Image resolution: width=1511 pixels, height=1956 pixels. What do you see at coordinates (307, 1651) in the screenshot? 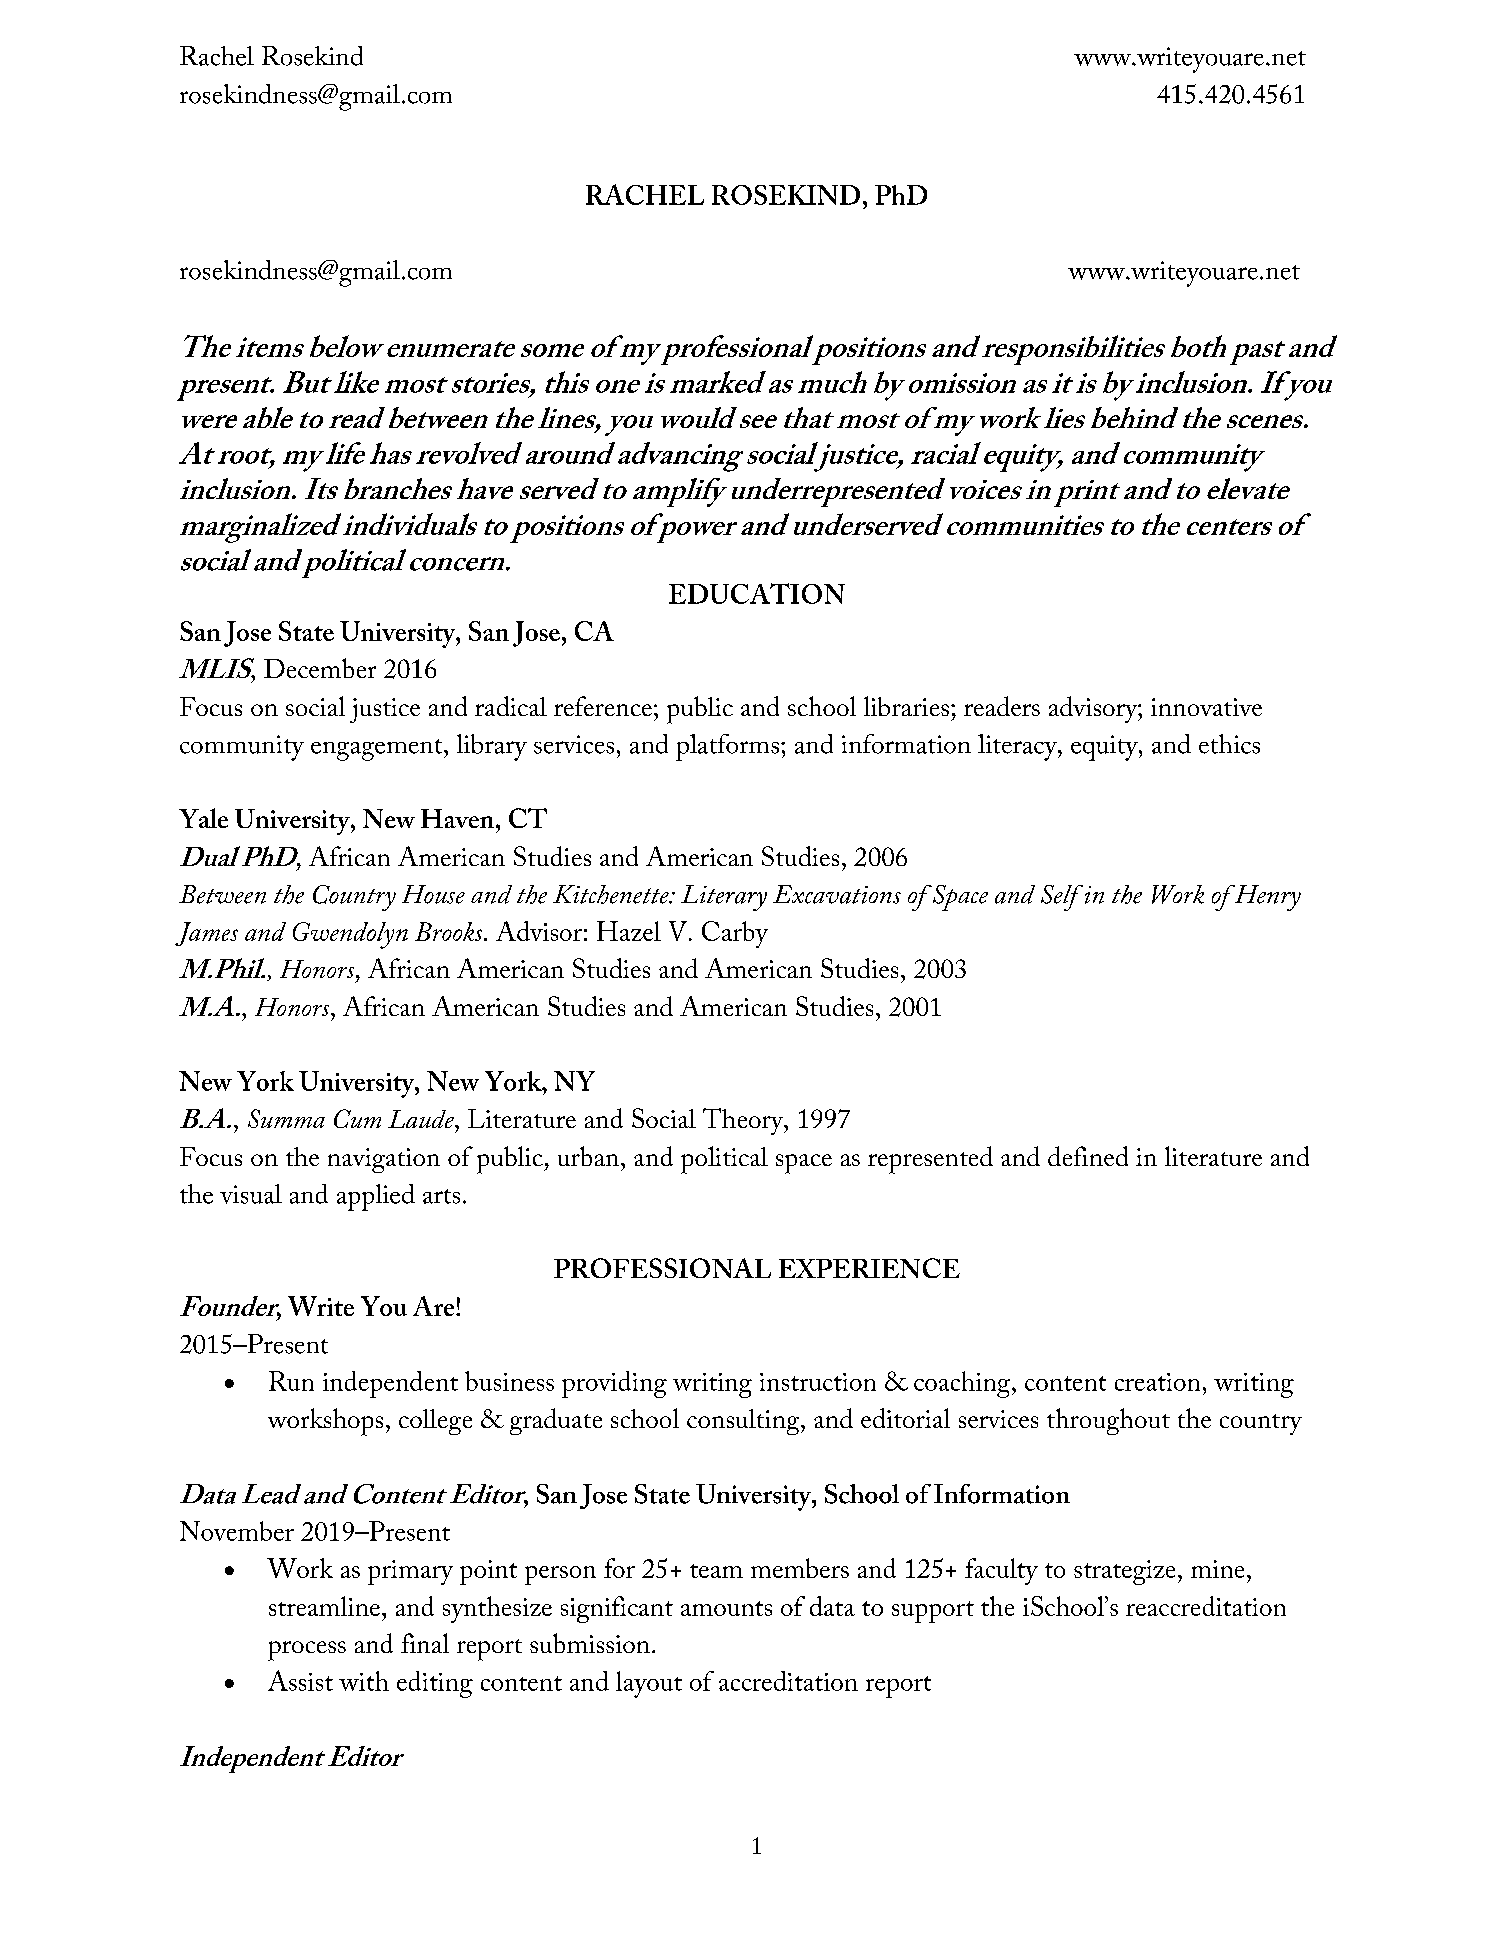
I see `process` at bounding box center [307, 1651].
